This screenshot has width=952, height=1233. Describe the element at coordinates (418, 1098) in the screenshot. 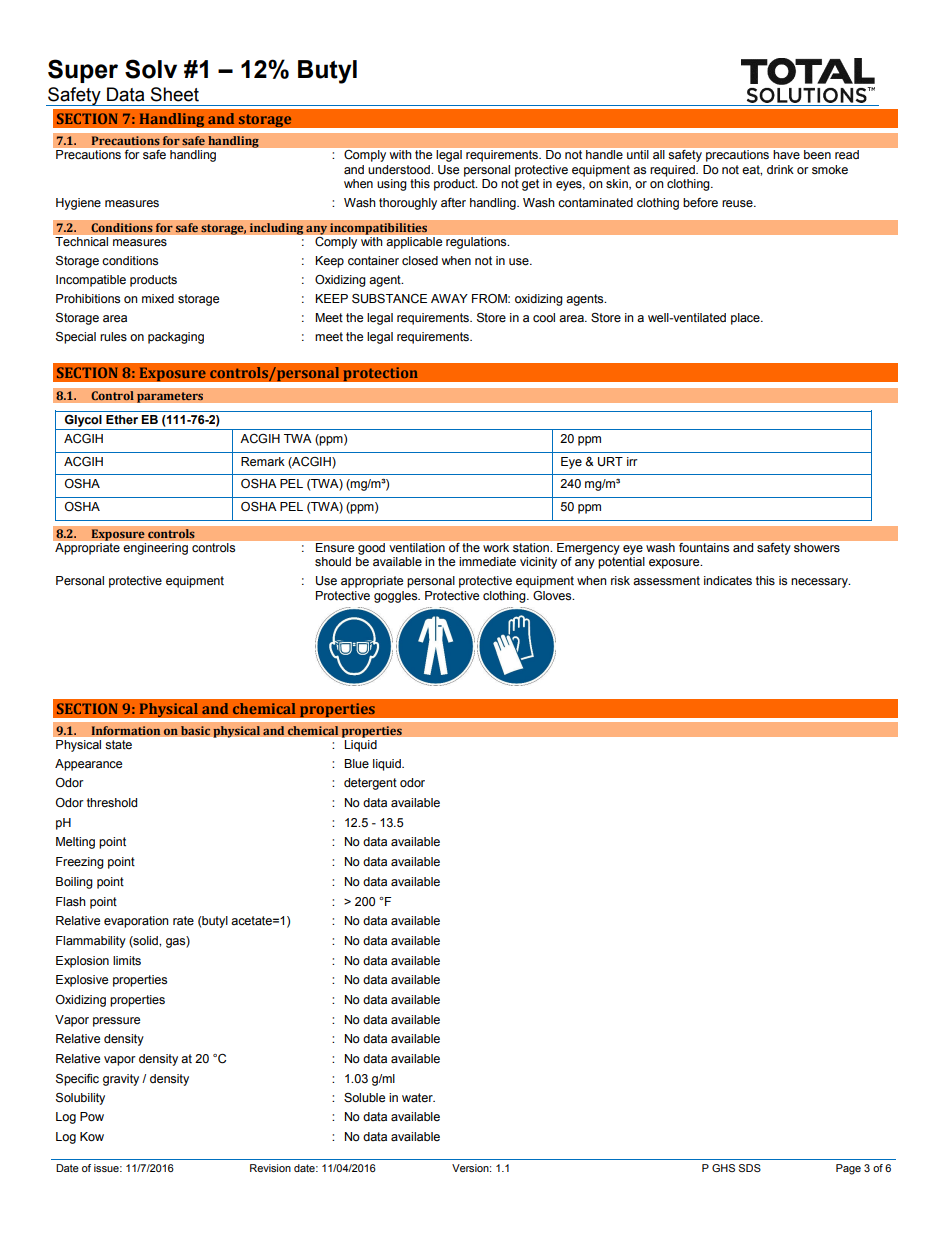

I see `water` at that location.
